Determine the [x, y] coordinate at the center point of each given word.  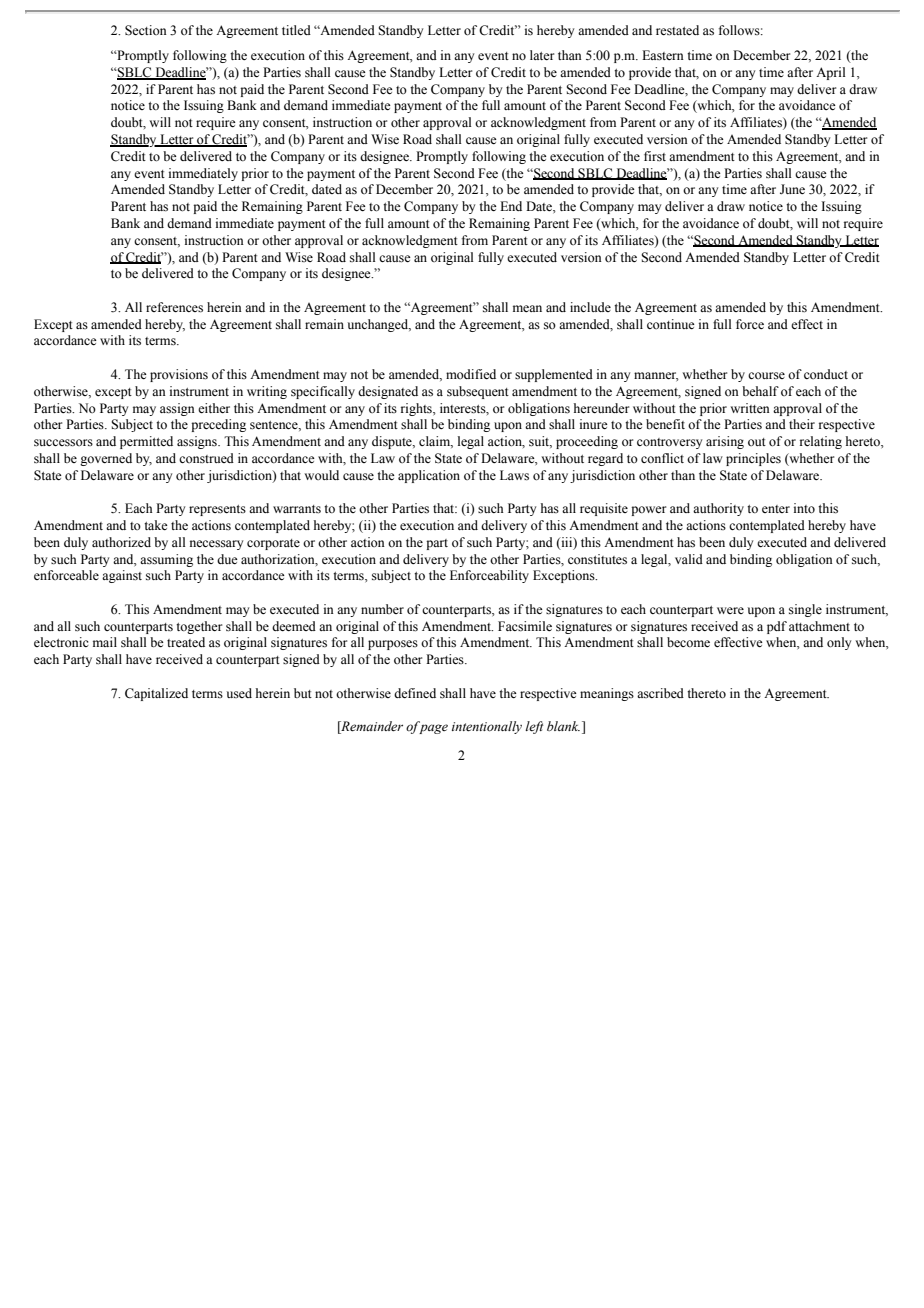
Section [146, 30]
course [766, 375]
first [655, 156]
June [792, 189]
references [174, 307]
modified [471, 374]
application [429, 476]
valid [689, 559]
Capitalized [156, 694]
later [542, 55]
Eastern [663, 55]
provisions [179, 375]
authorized [121, 542]
